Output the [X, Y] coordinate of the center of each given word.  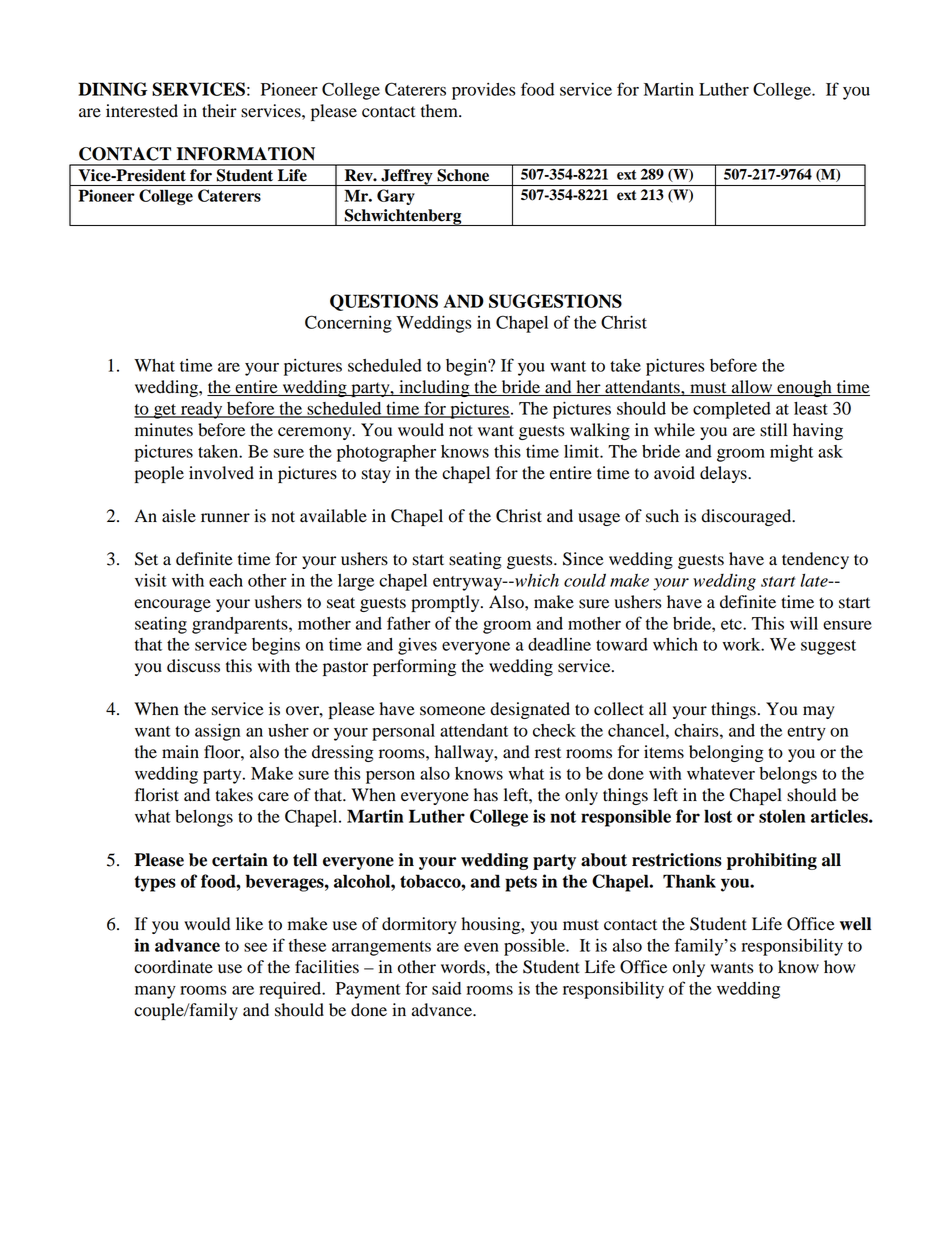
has [486, 795]
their [219, 111]
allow [752, 388]
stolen [782, 816]
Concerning [348, 324]
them [440, 111]
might [791, 453]
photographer [386, 453]
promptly [446, 603]
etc [732, 624]
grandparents [241, 625]
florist [157, 795]
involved [221, 473]
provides [484, 91]
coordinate [173, 967]
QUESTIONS [384, 302]
